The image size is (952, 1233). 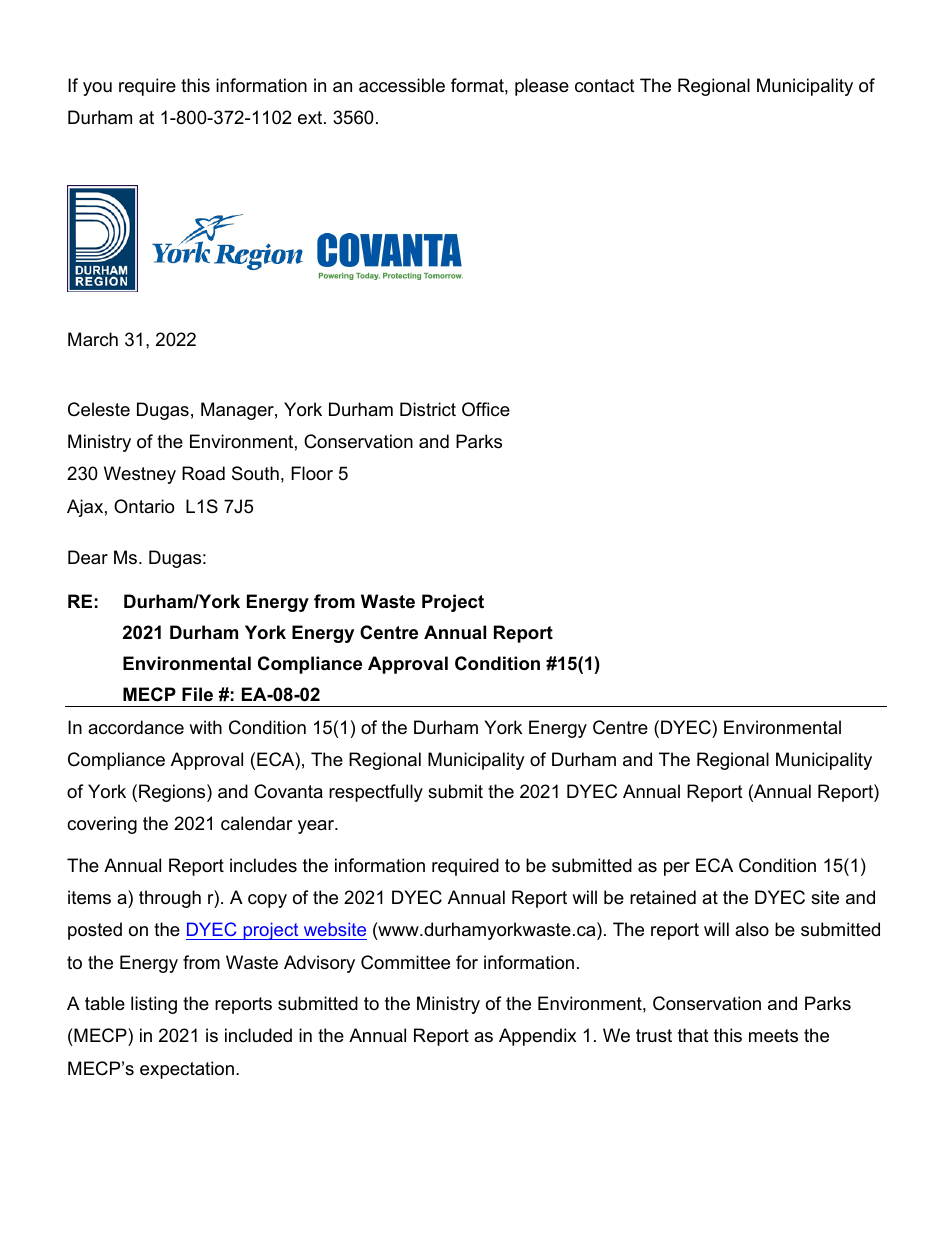 I want to click on expectation, so click(x=187, y=1070).
